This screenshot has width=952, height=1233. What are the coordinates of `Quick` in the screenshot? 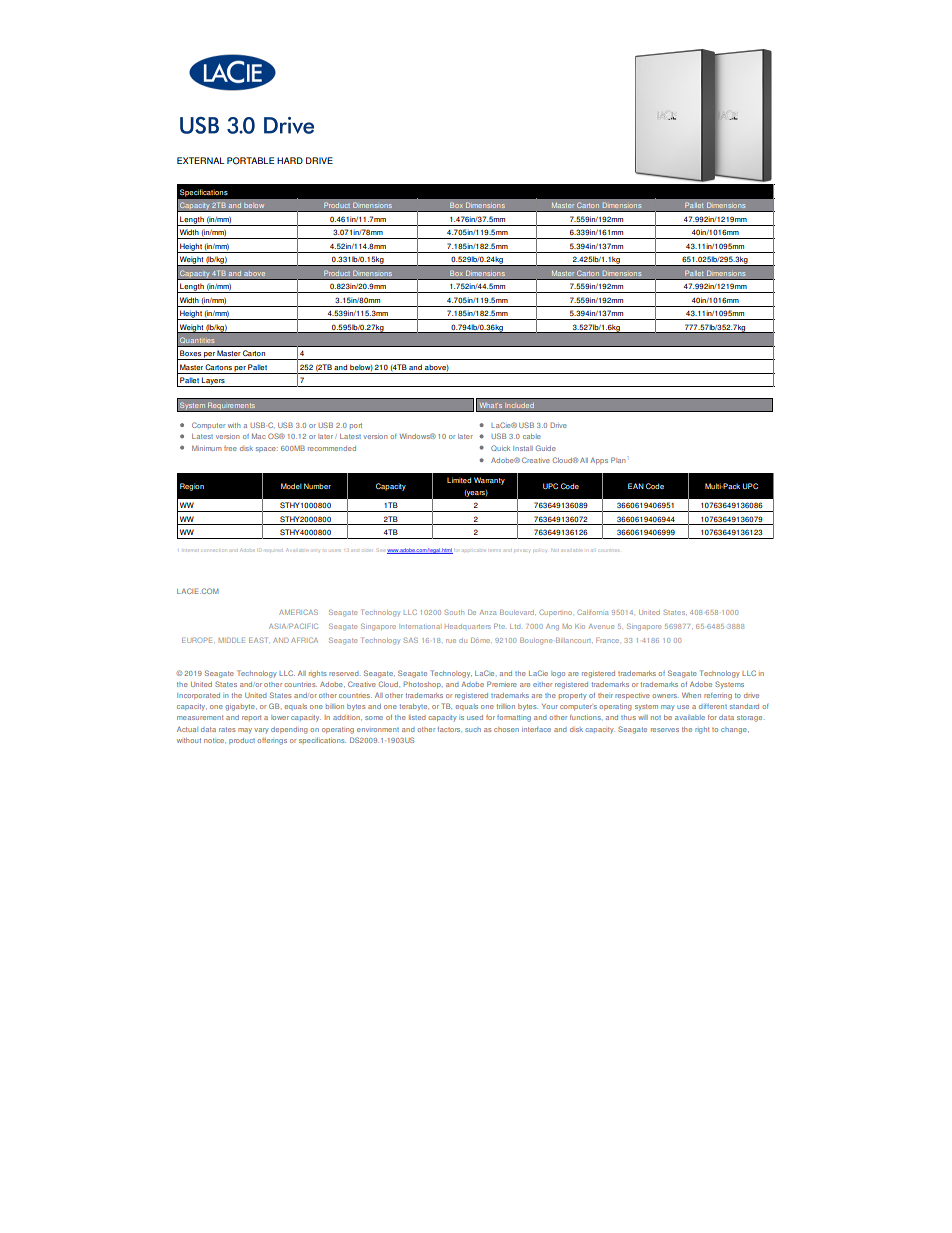 It's located at (500, 448).
